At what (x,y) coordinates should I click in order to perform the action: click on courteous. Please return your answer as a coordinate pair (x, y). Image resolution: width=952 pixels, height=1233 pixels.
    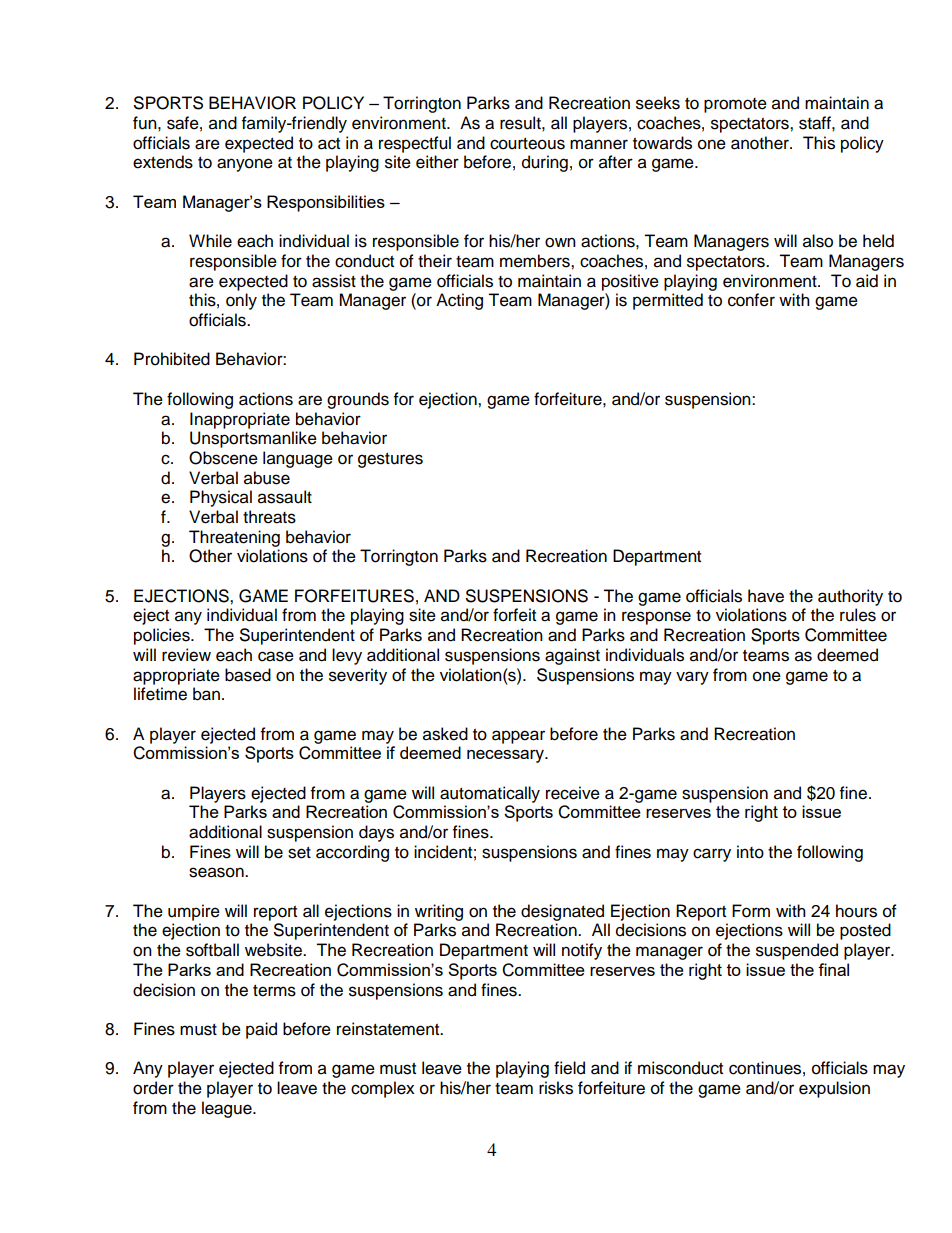
    Looking at the image, I should click on (527, 144).
